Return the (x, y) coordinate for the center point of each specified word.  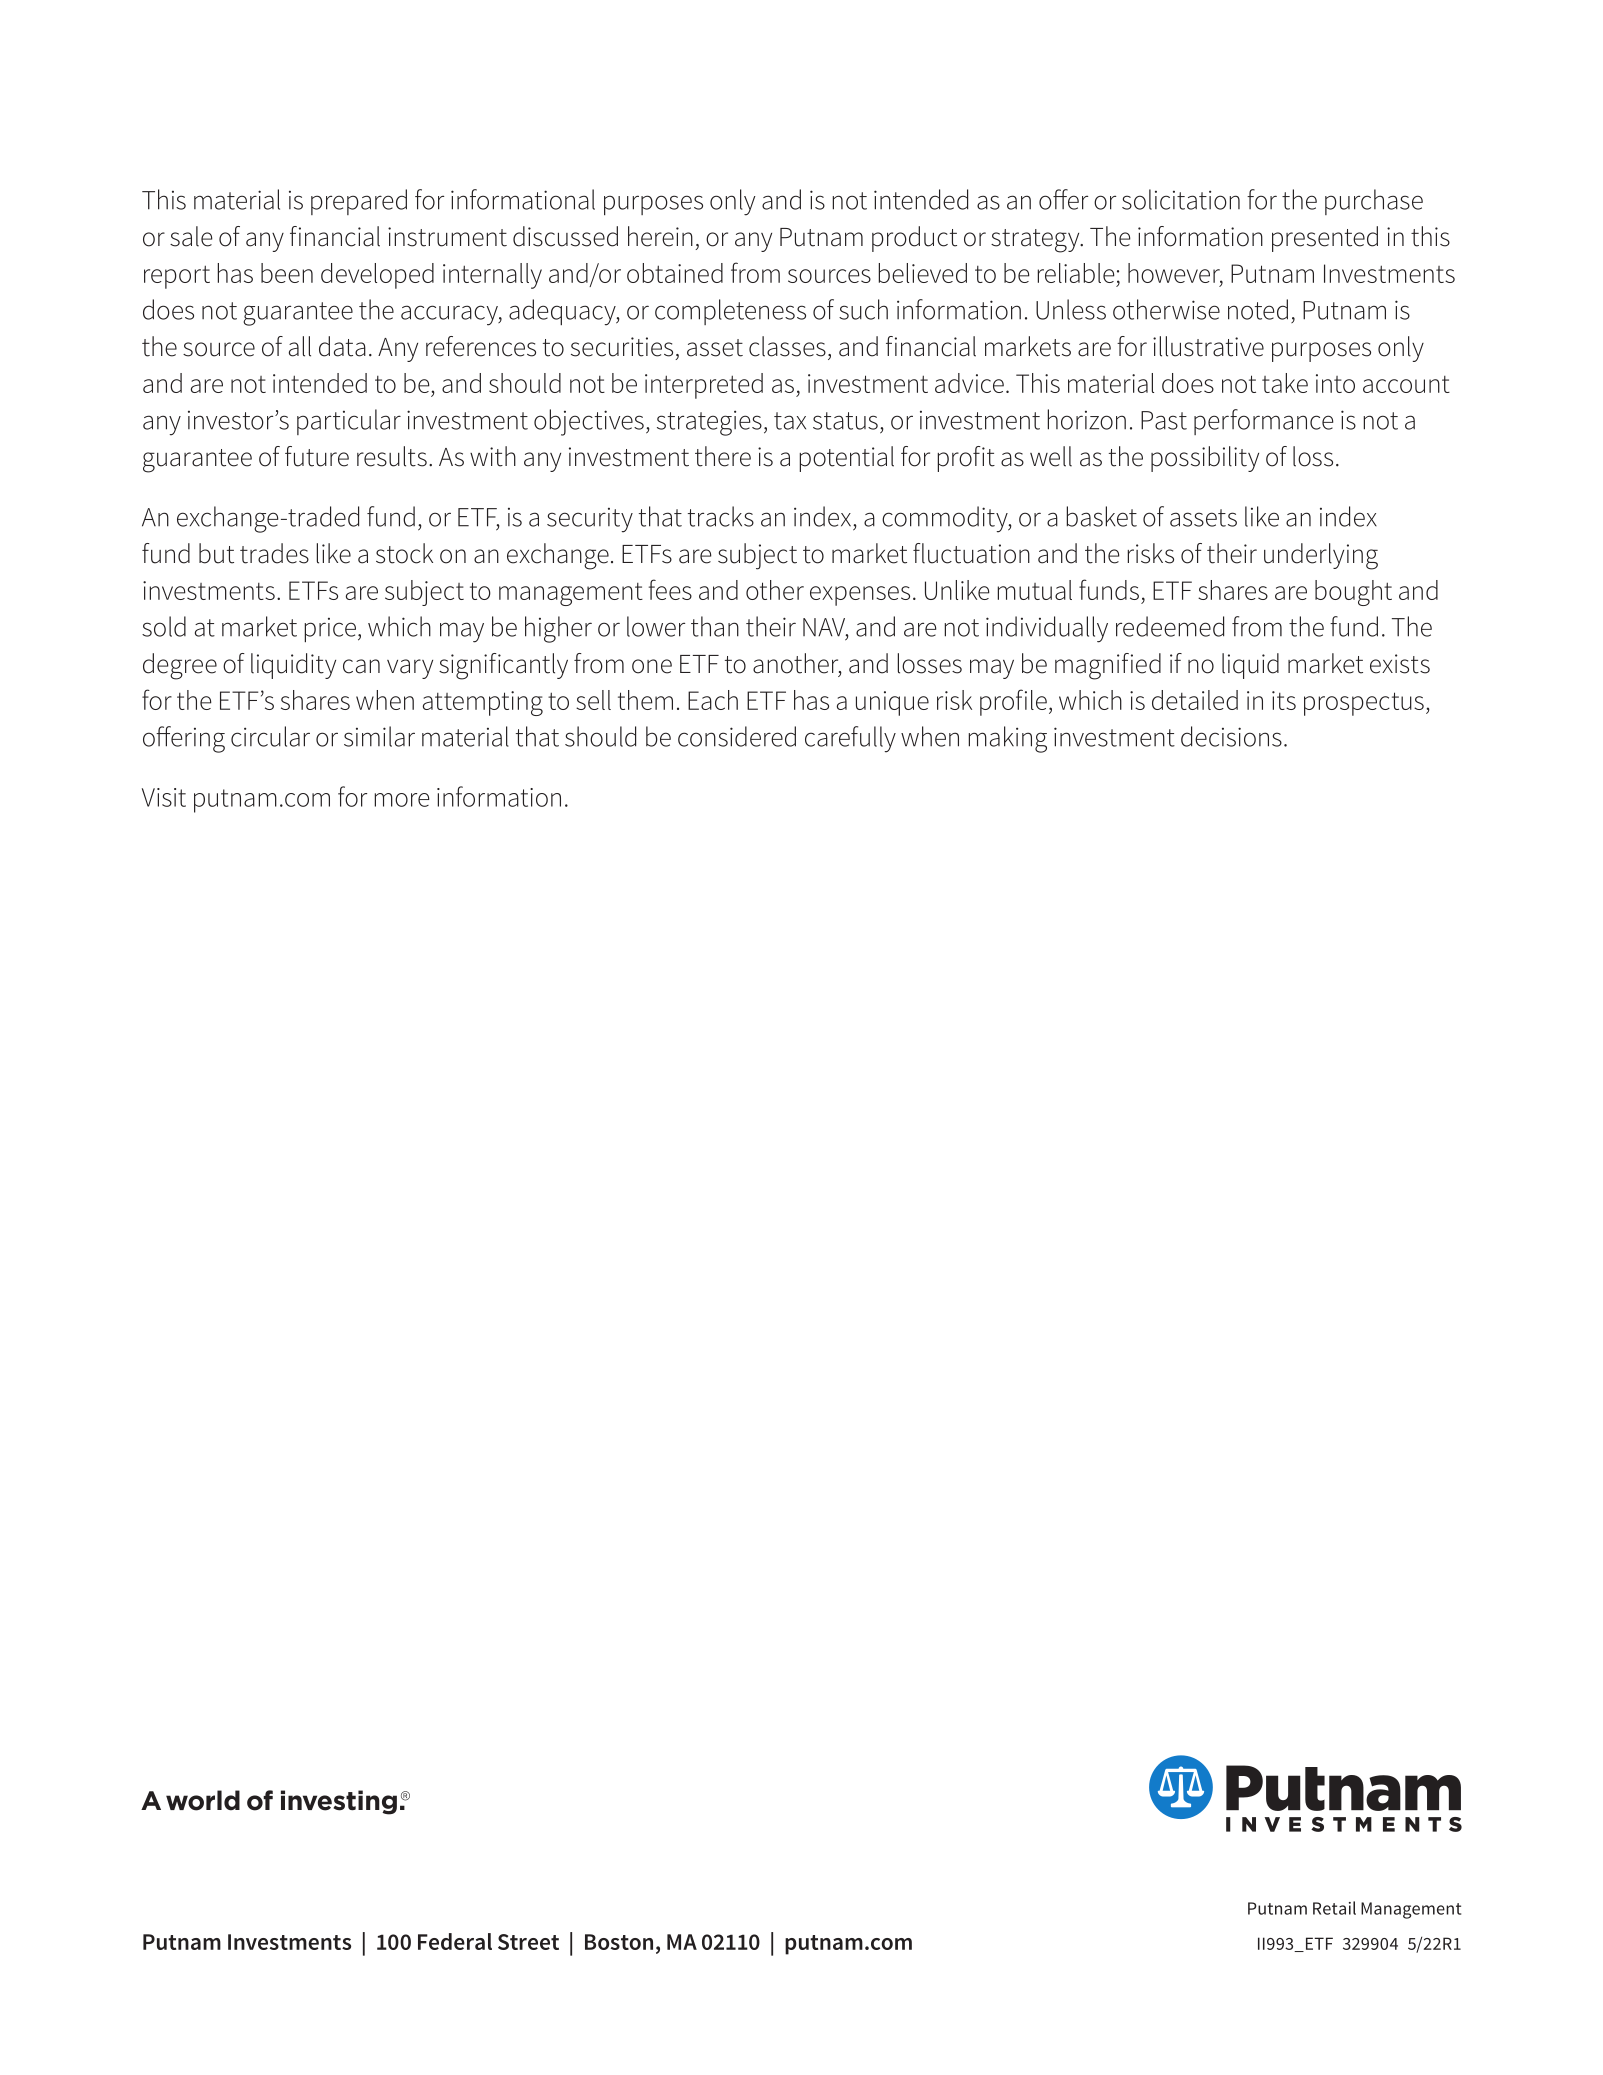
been (287, 273)
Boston (619, 1942)
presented (1325, 239)
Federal (455, 1941)
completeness (730, 312)
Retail (1334, 1908)
